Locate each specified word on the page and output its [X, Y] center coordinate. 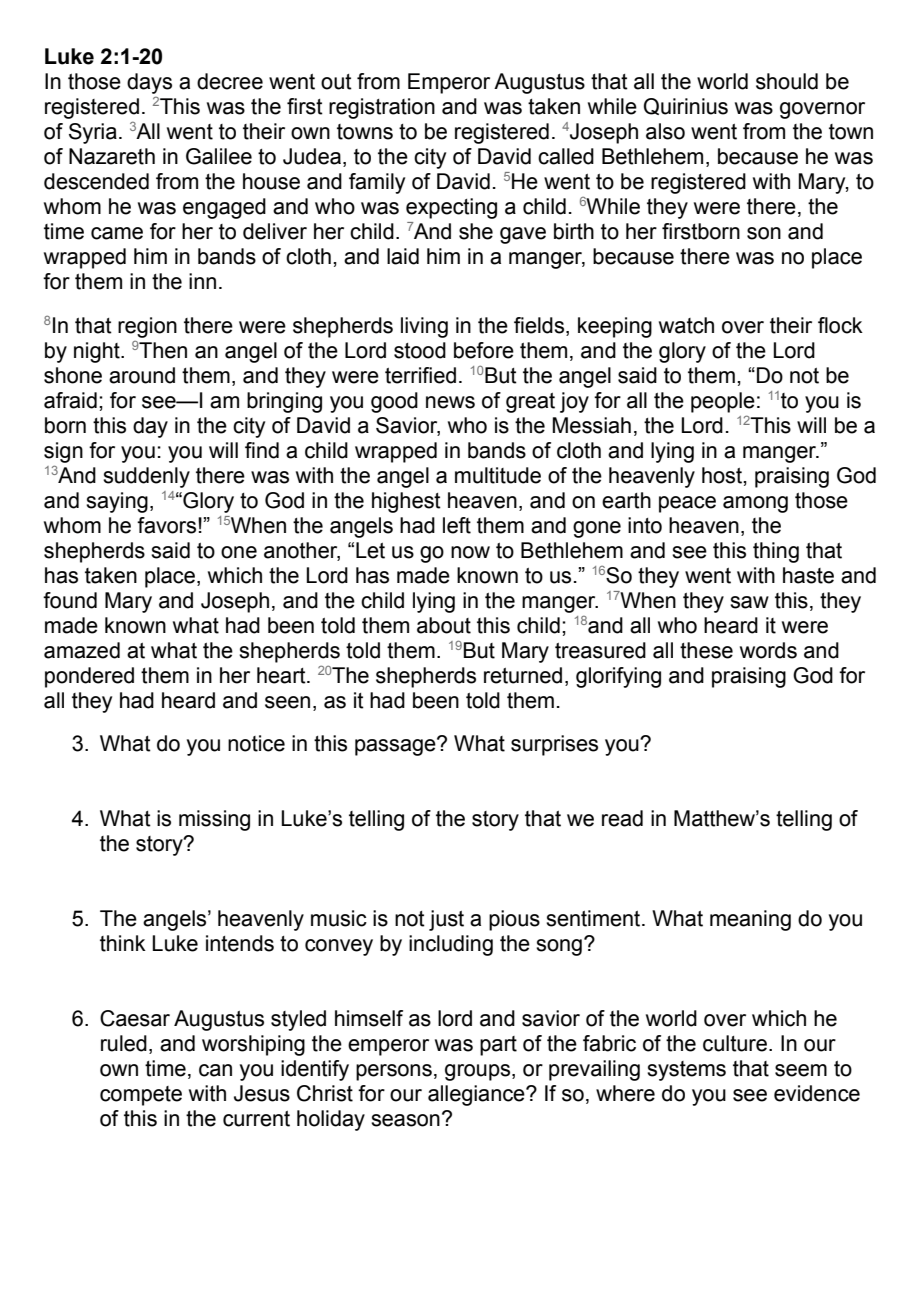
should [787, 81]
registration [382, 108]
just [446, 920]
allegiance [477, 1095]
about [444, 625]
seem [801, 1070]
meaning [750, 920]
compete [141, 1096]
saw [749, 602]
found [70, 600]
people [723, 402]
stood [420, 350]
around [142, 375]
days [149, 83]
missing [214, 820]
